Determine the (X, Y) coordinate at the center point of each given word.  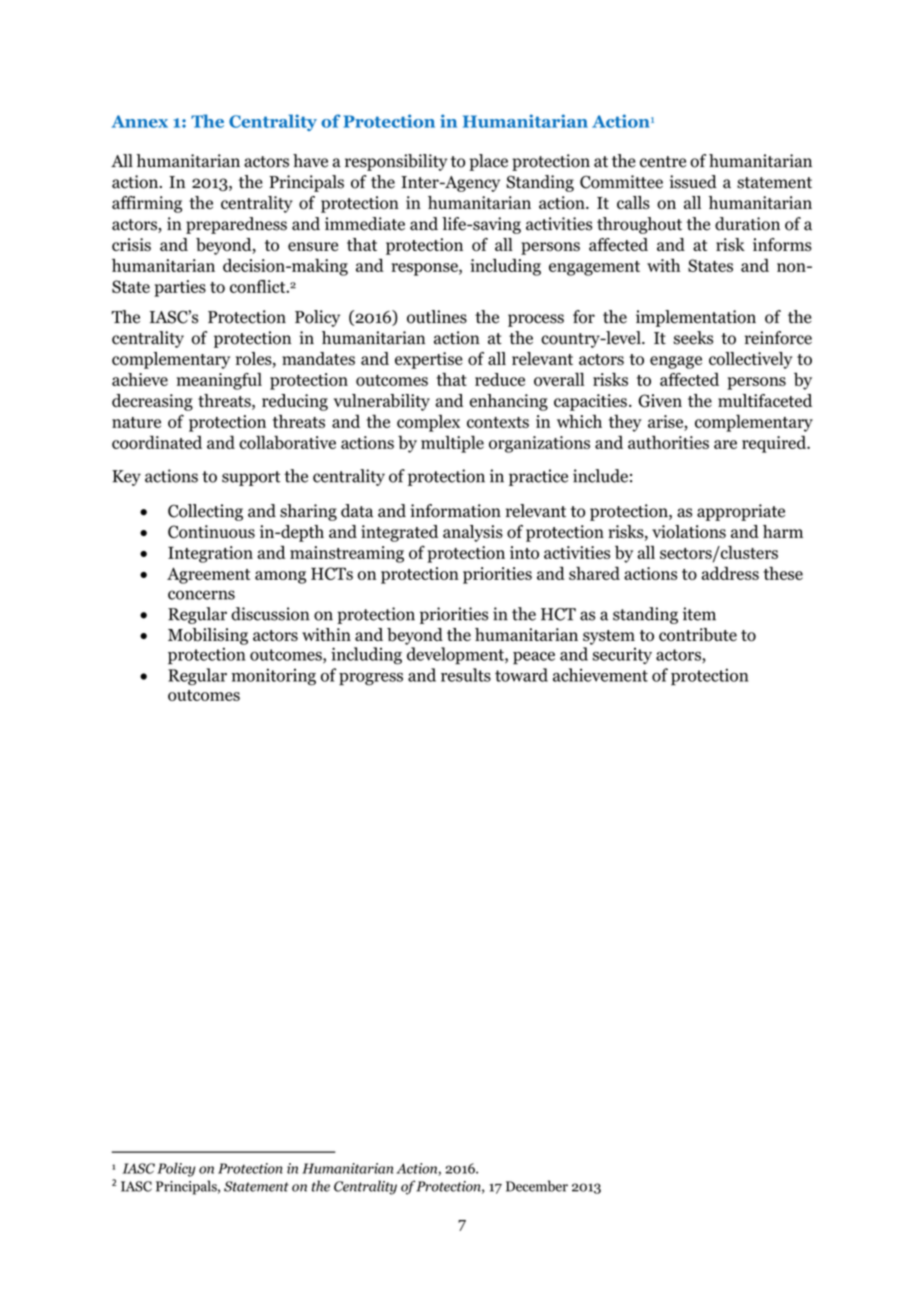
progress (371, 679)
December (537, 1186)
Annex (140, 121)
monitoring (273, 677)
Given (660, 401)
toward (521, 675)
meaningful (219, 381)
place (488, 162)
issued (693, 182)
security (622, 656)
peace (534, 657)
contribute (698, 635)
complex (428, 423)
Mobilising (208, 636)
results (466, 675)
